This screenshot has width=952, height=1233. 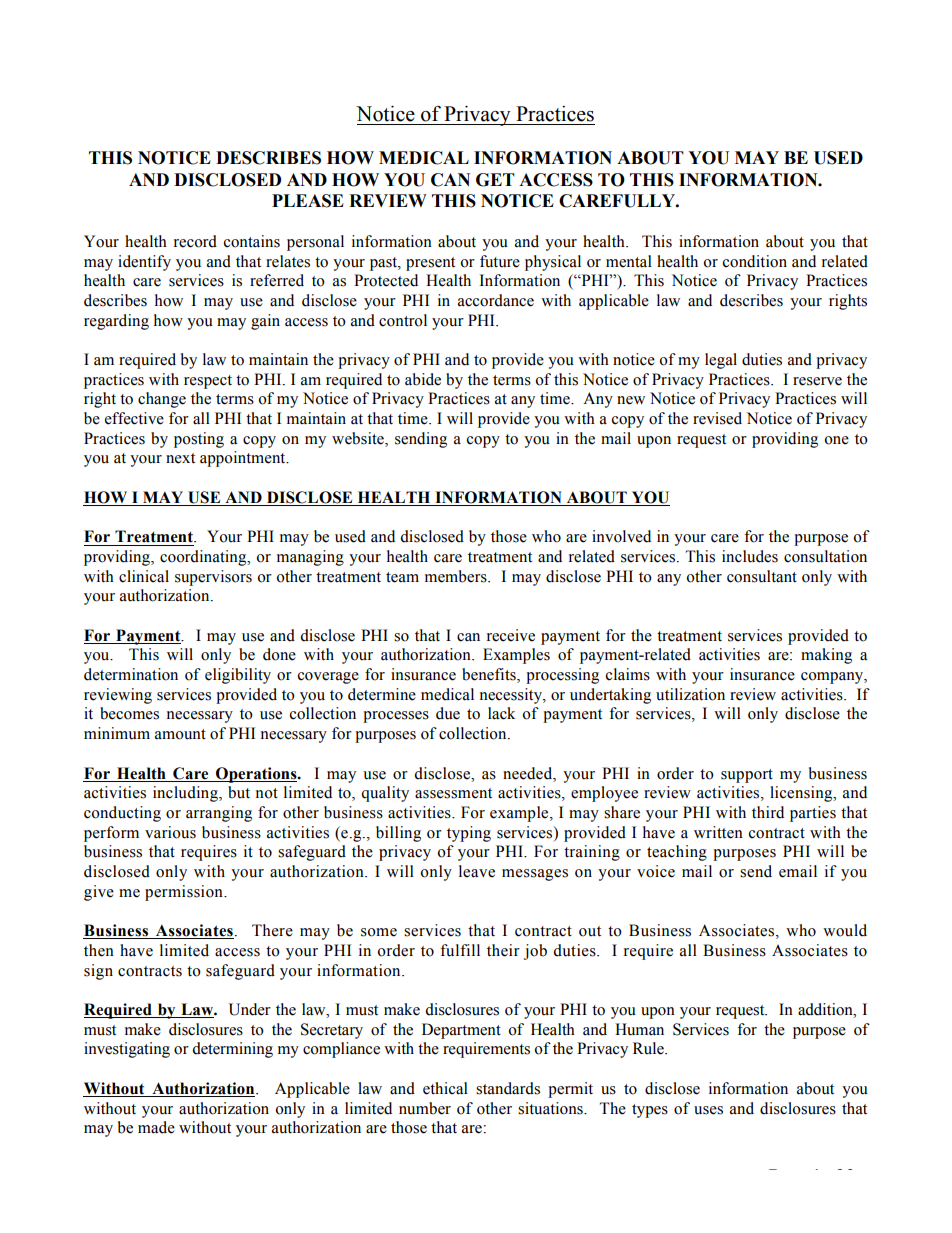 What do you see at coordinates (453, 793) in the screenshot?
I see `assessment` at bounding box center [453, 793].
